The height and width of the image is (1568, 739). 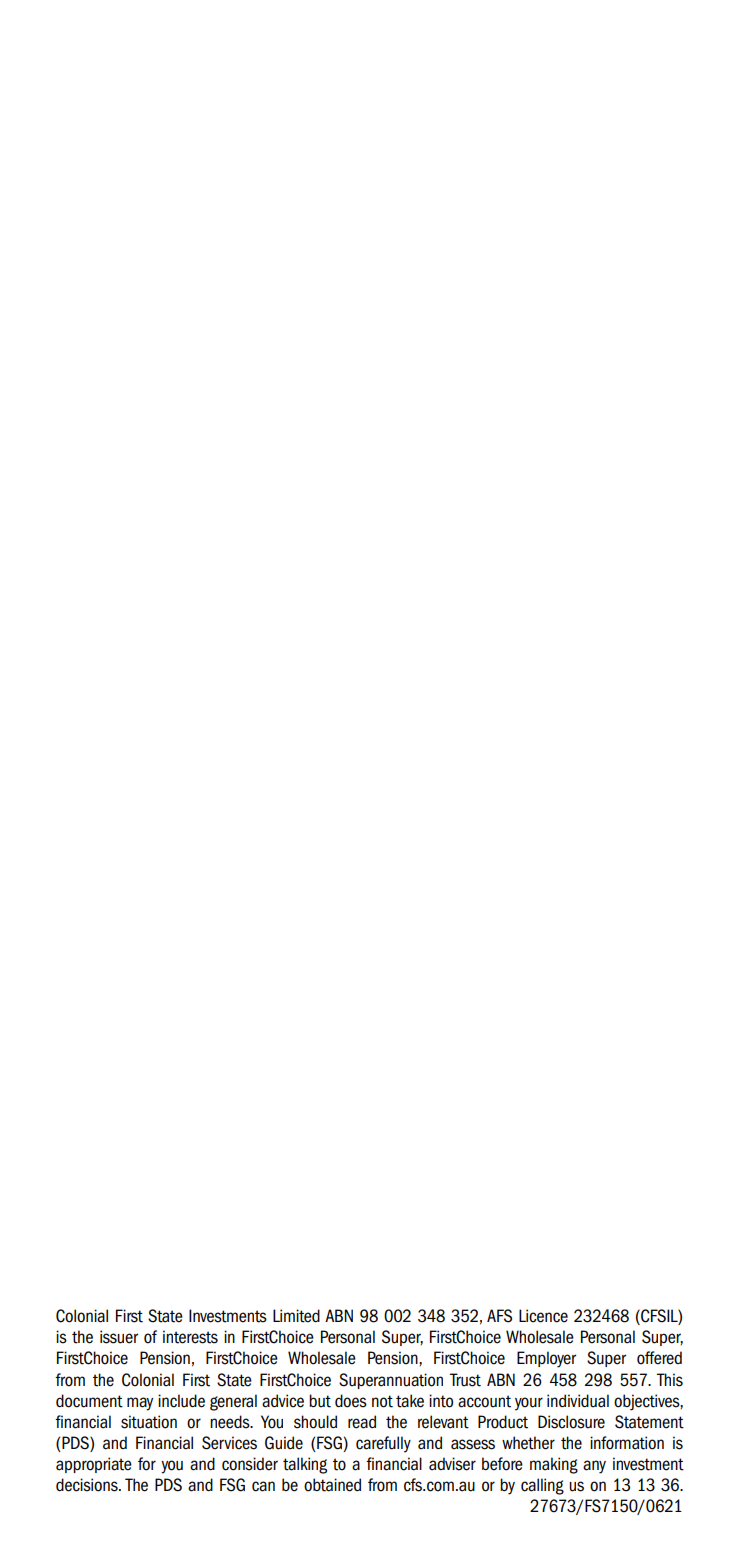 I want to click on not, so click(x=382, y=1401).
